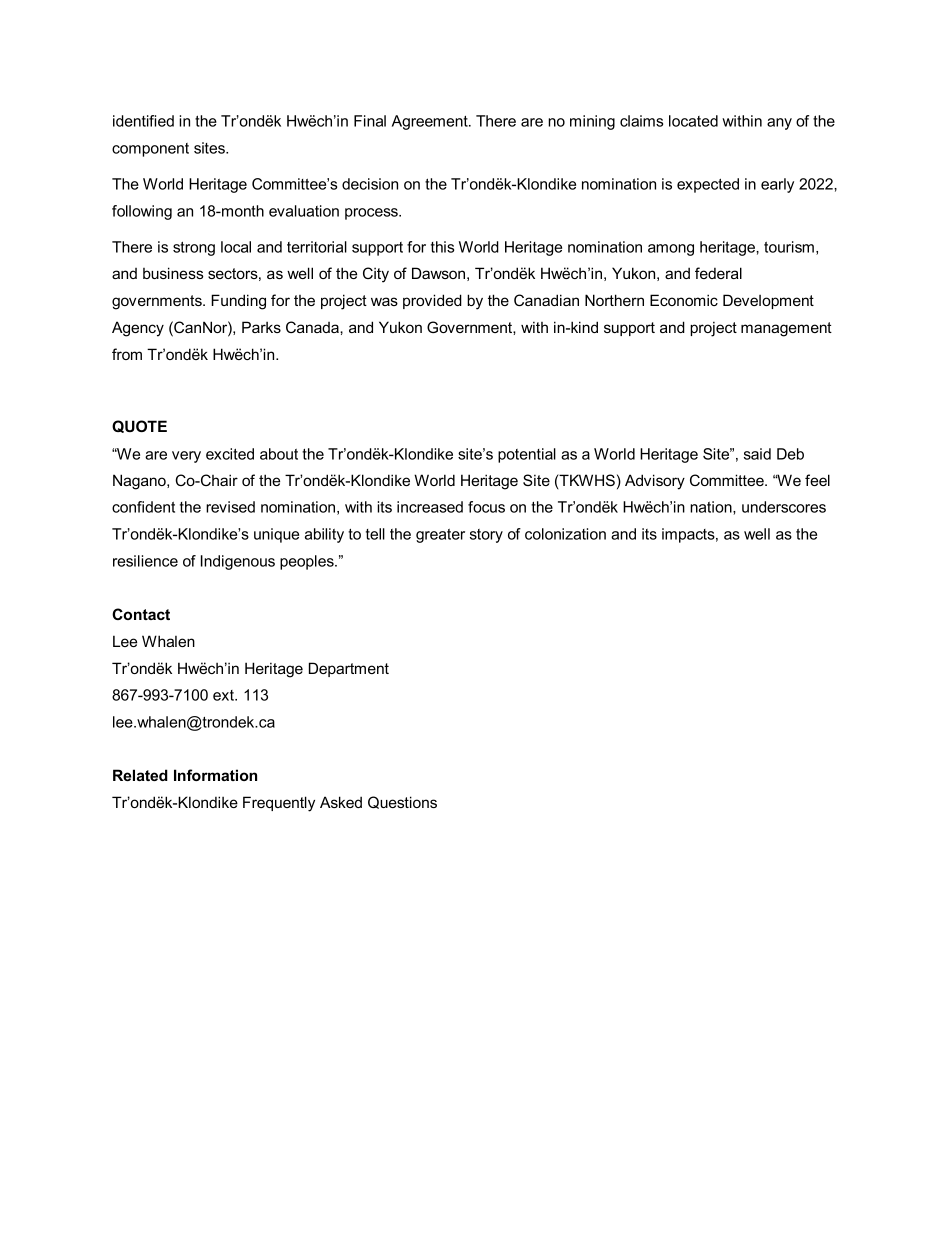 This screenshot has width=952, height=1233. I want to click on very, so click(186, 457).
